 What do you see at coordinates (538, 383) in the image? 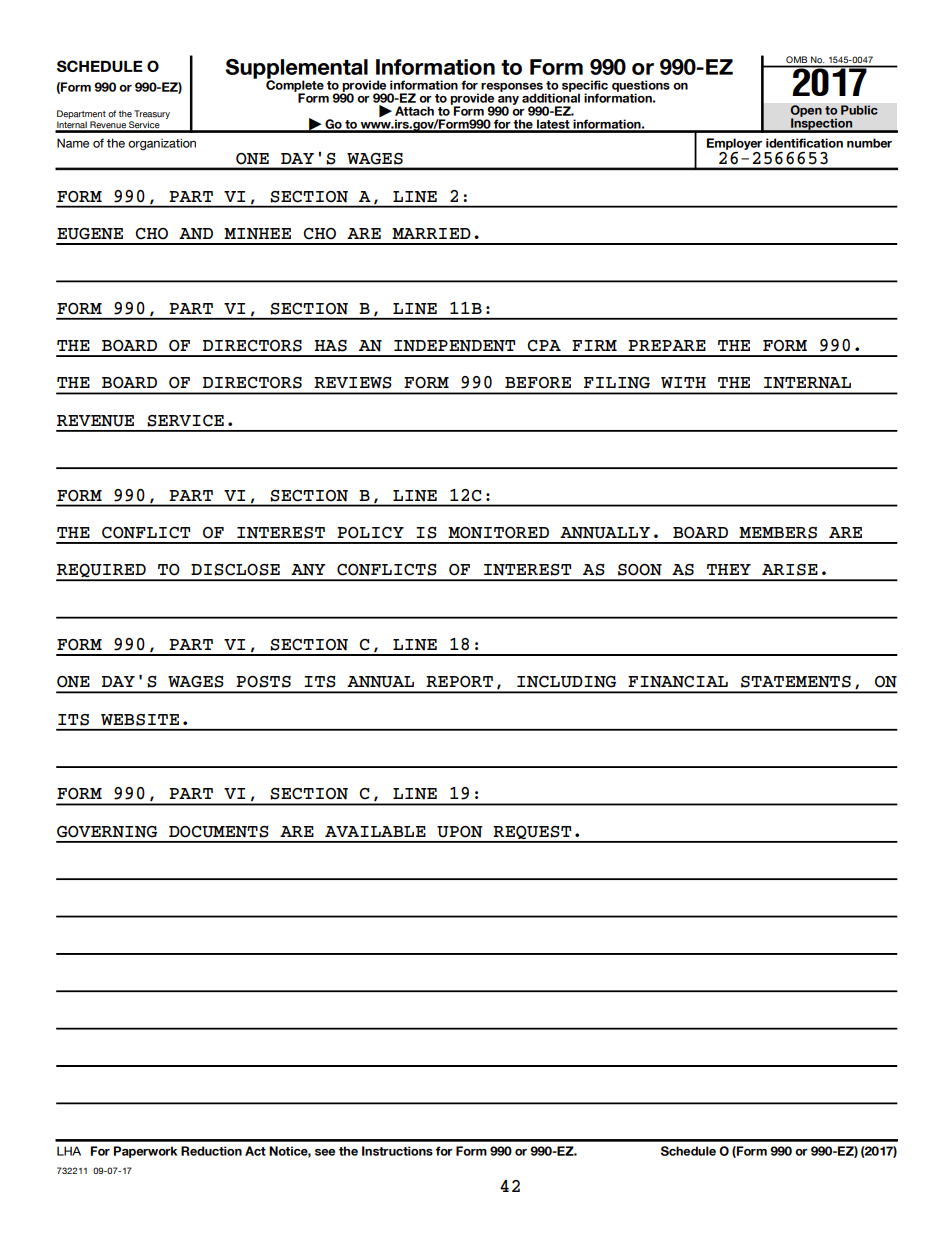
I see `BEFORE` at bounding box center [538, 383].
